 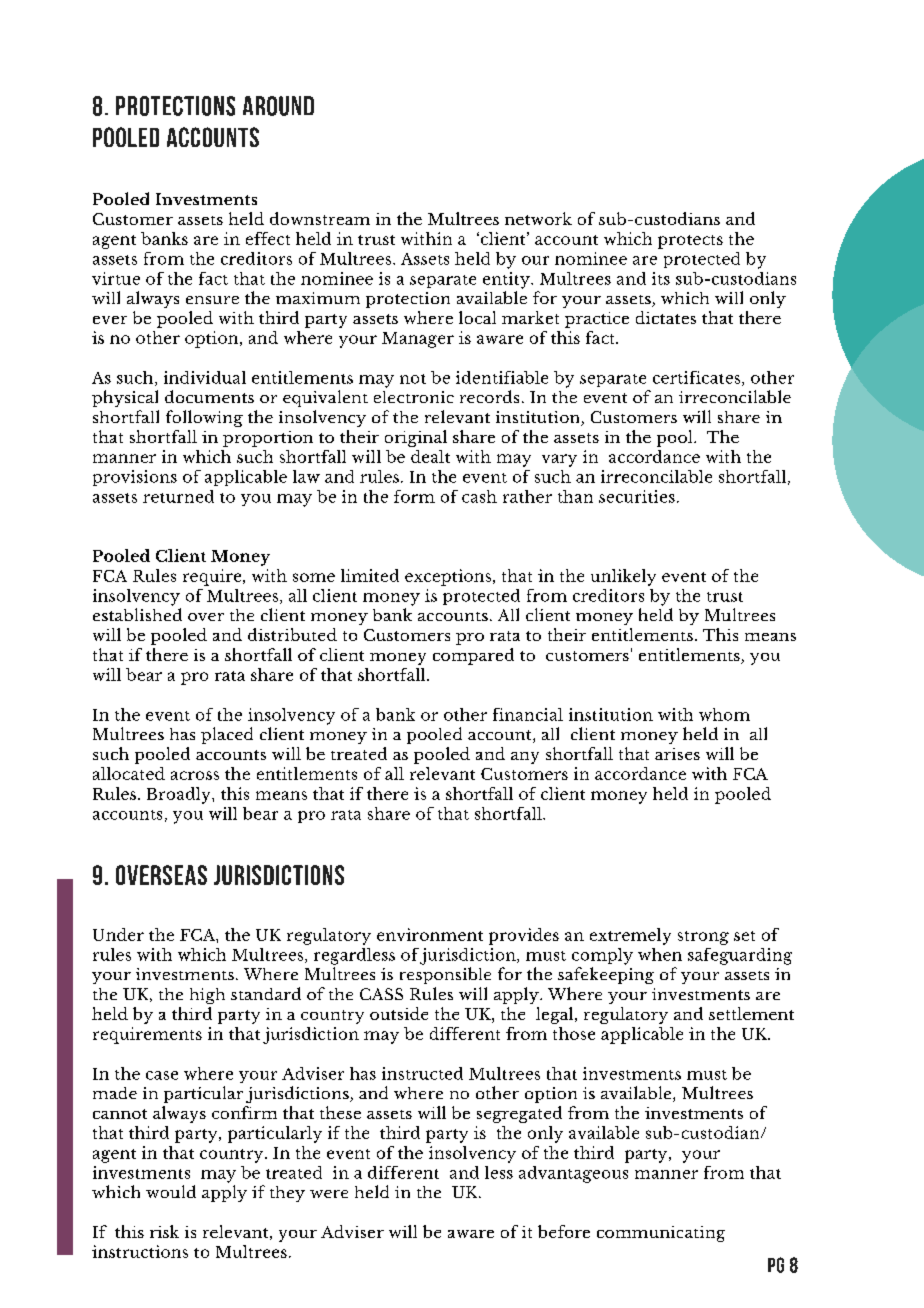 I want to click on certificates, so click(x=698, y=378).
